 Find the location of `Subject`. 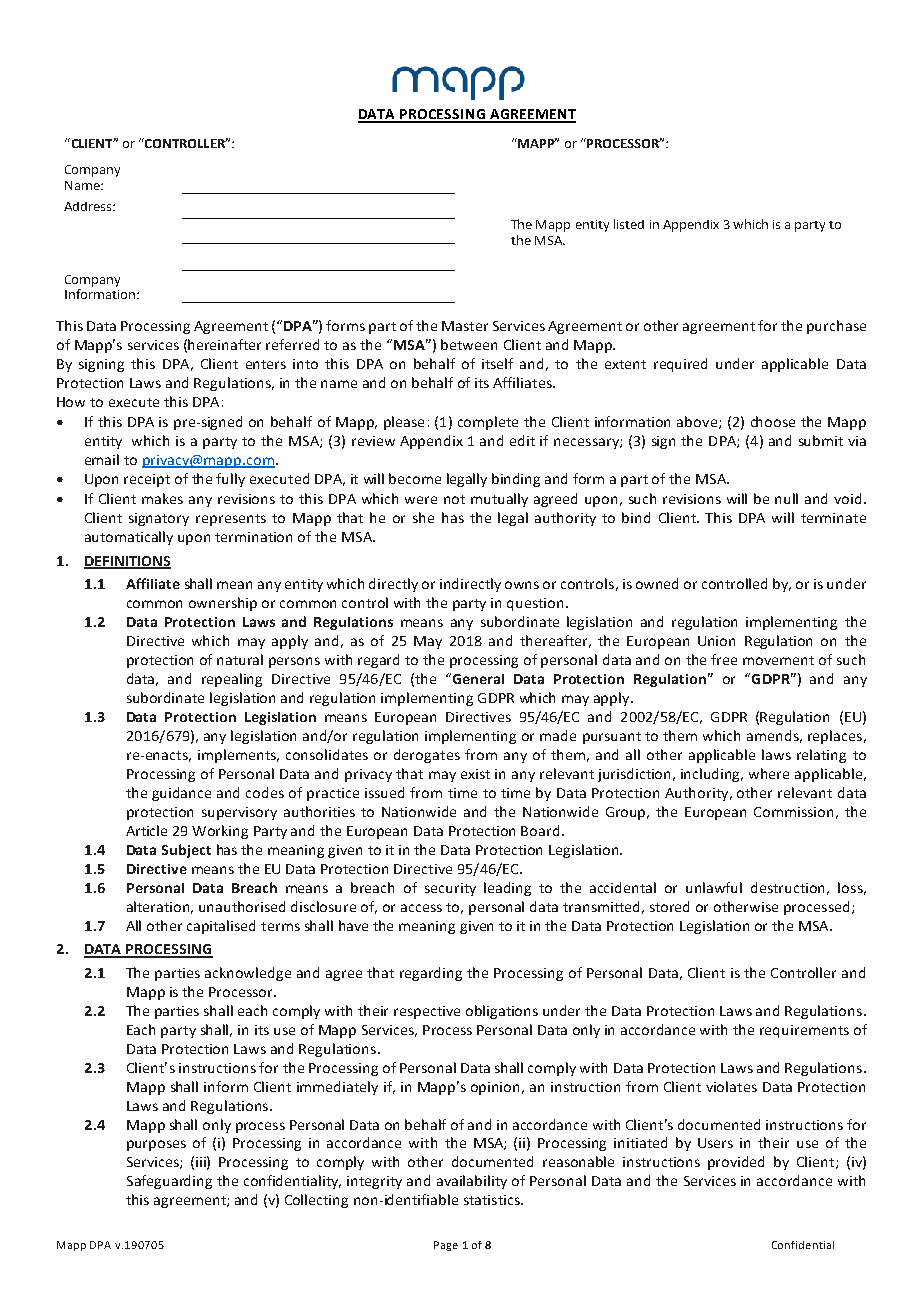

Subject is located at coordinates (186, 851).
